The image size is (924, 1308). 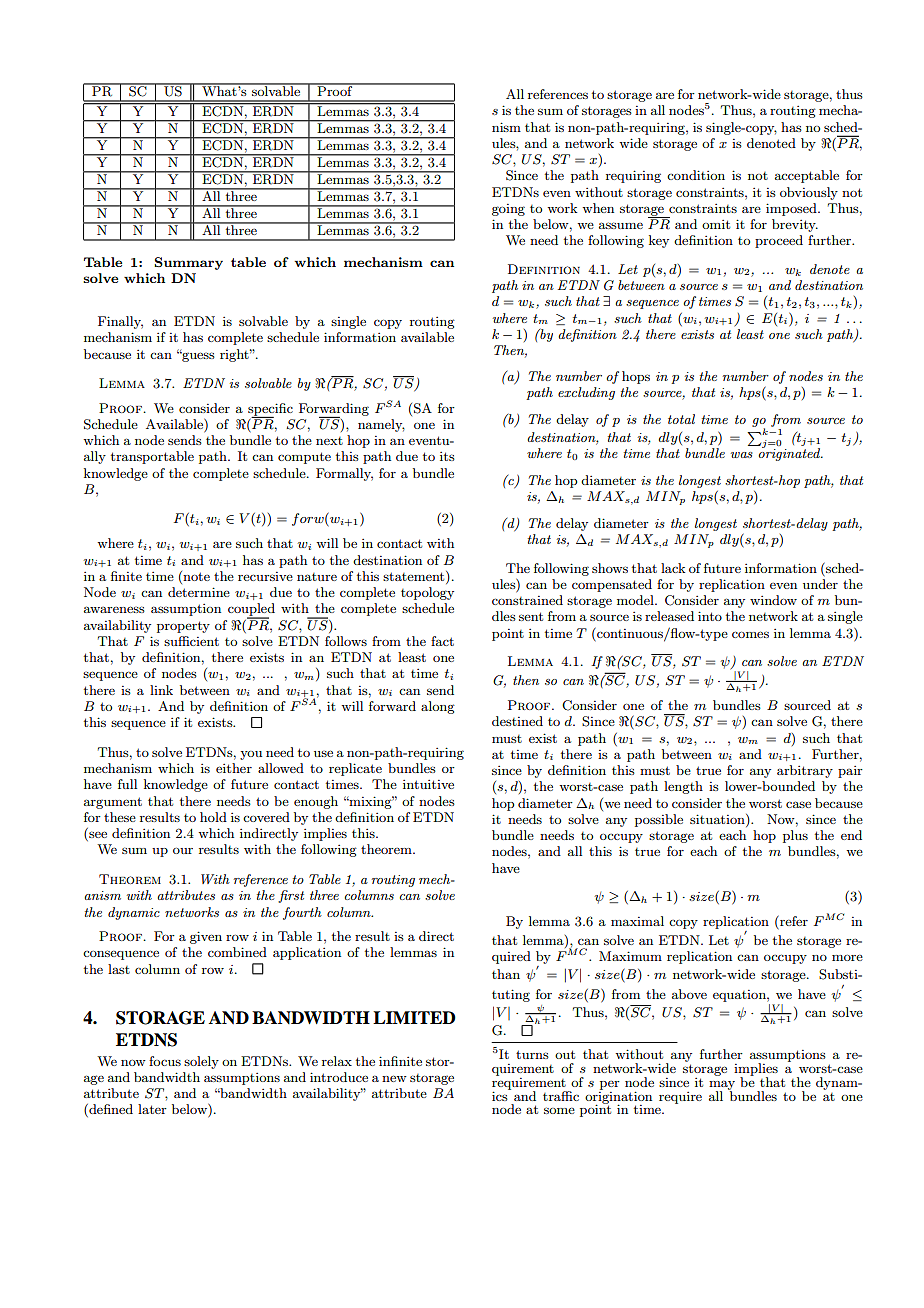 I want to click on destined, so click(x=517, y=721).
